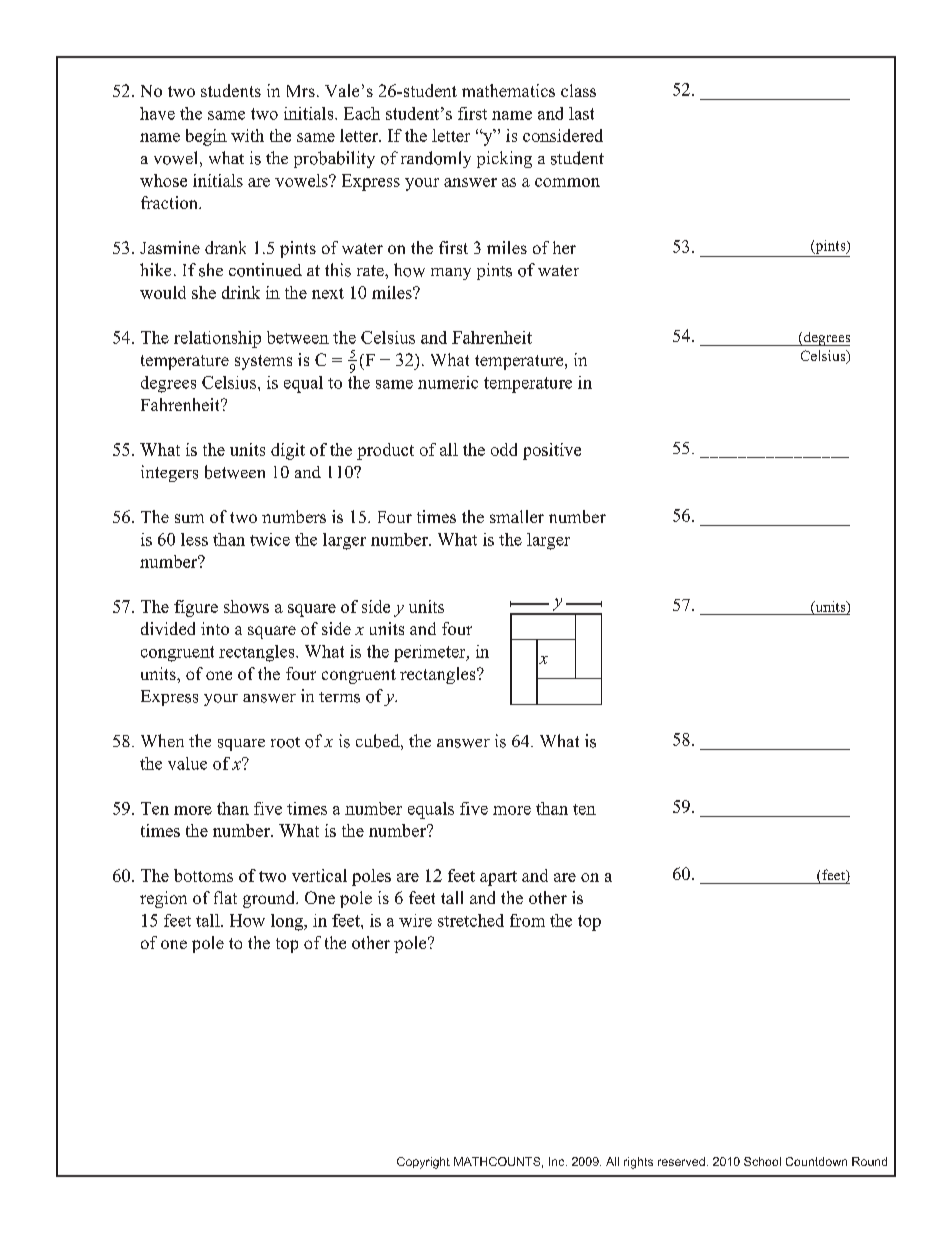 The image size is (952, 1233). What do you see at coordinates (552, 451) in the screenshot?
I see `positive` at bounding box center [552, 451].
